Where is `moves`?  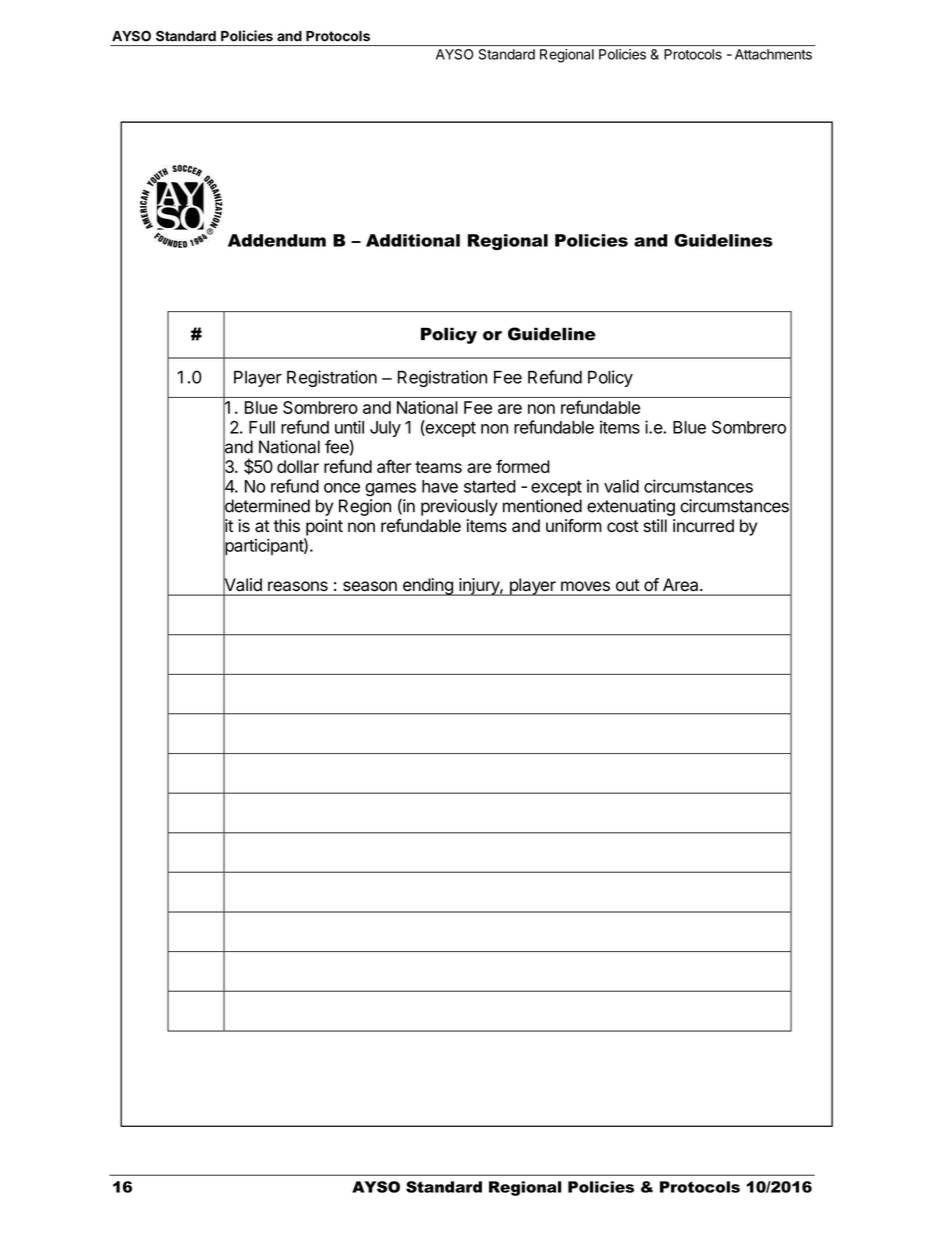 moves is located at coordinates (585, 586).
